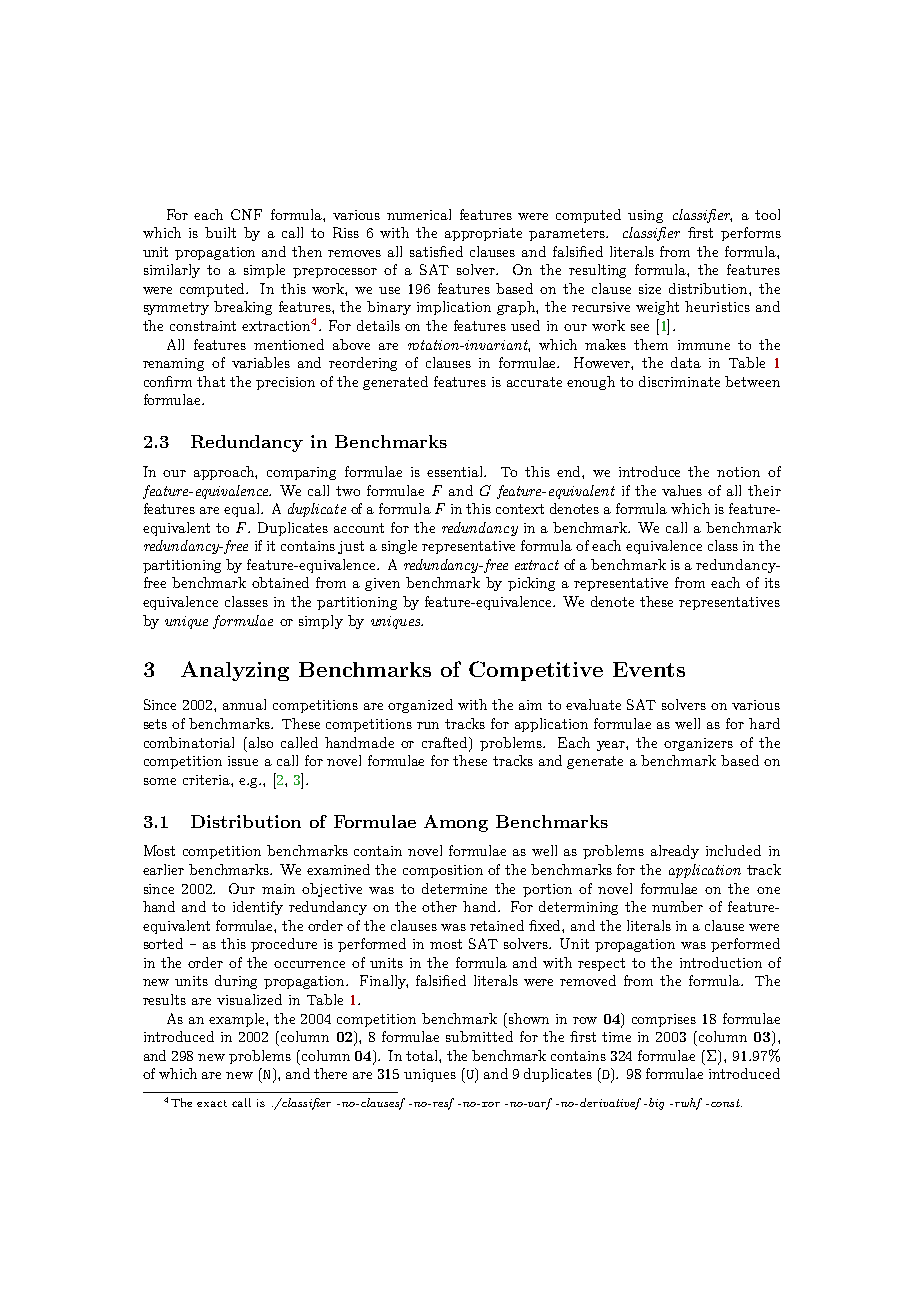 The image size is (924, 1308). I want to click on Analyzing, so click(235, 671).
